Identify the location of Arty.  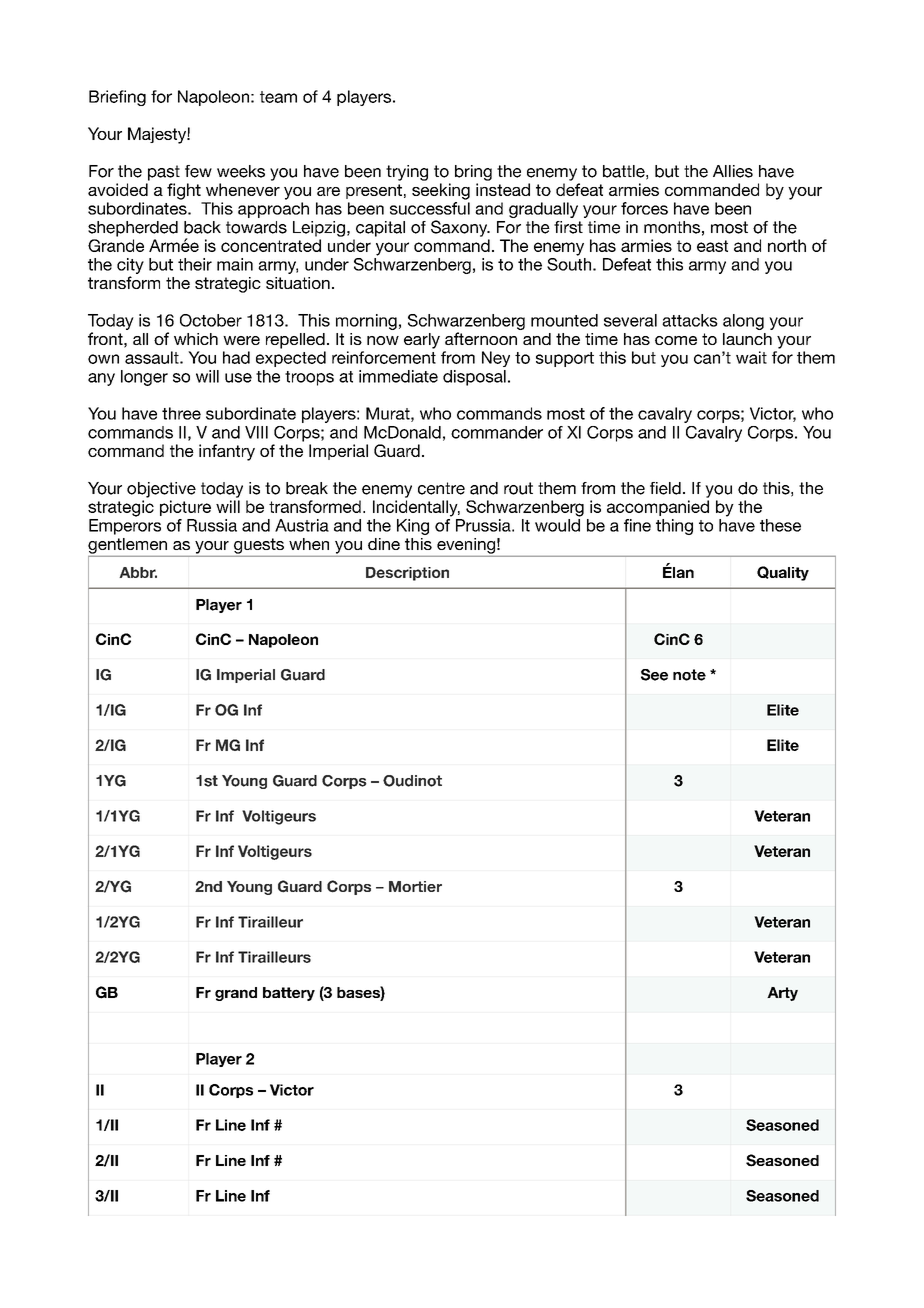
(782, 994).
